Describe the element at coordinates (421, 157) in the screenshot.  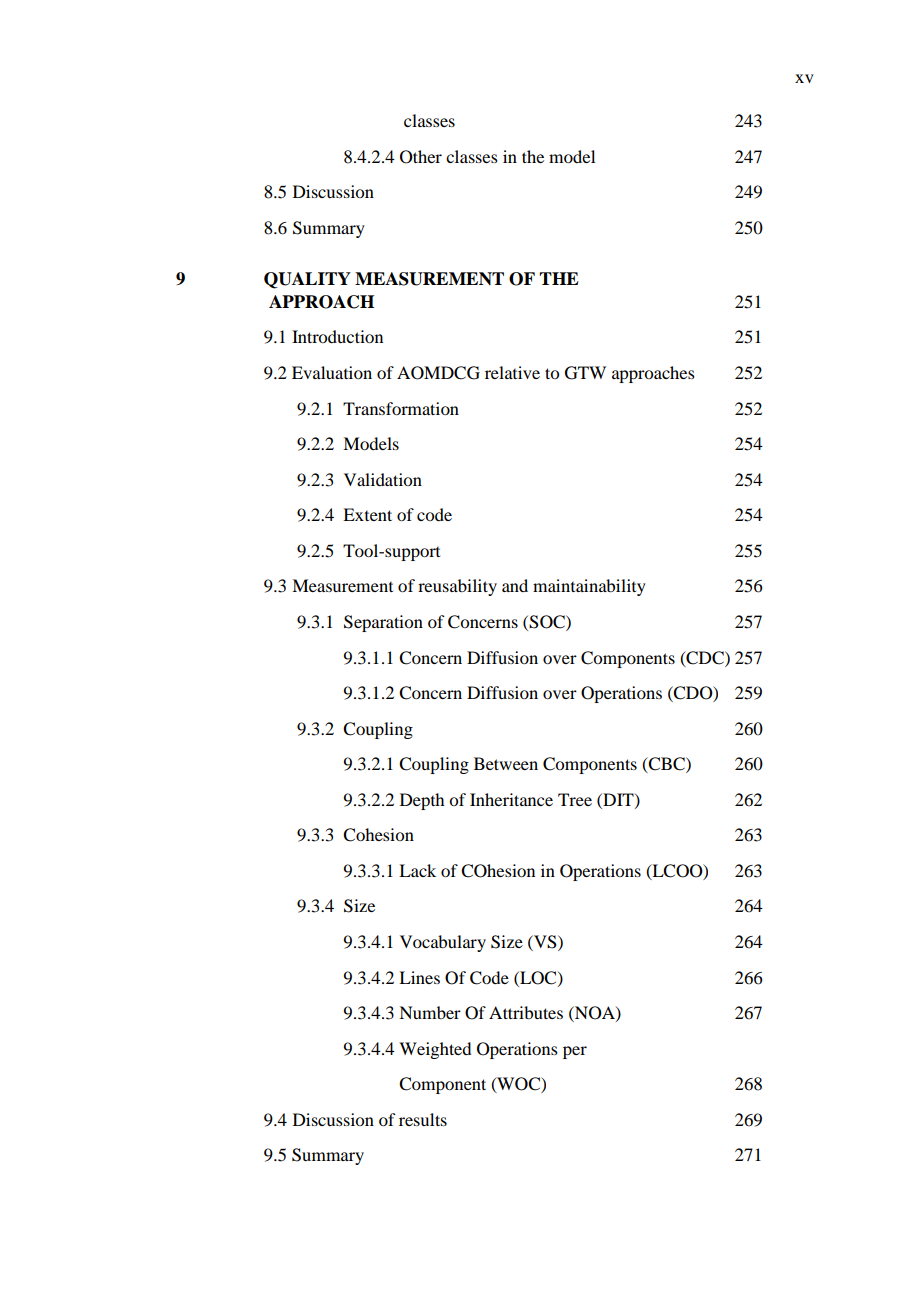
I see `Other` at that location.
